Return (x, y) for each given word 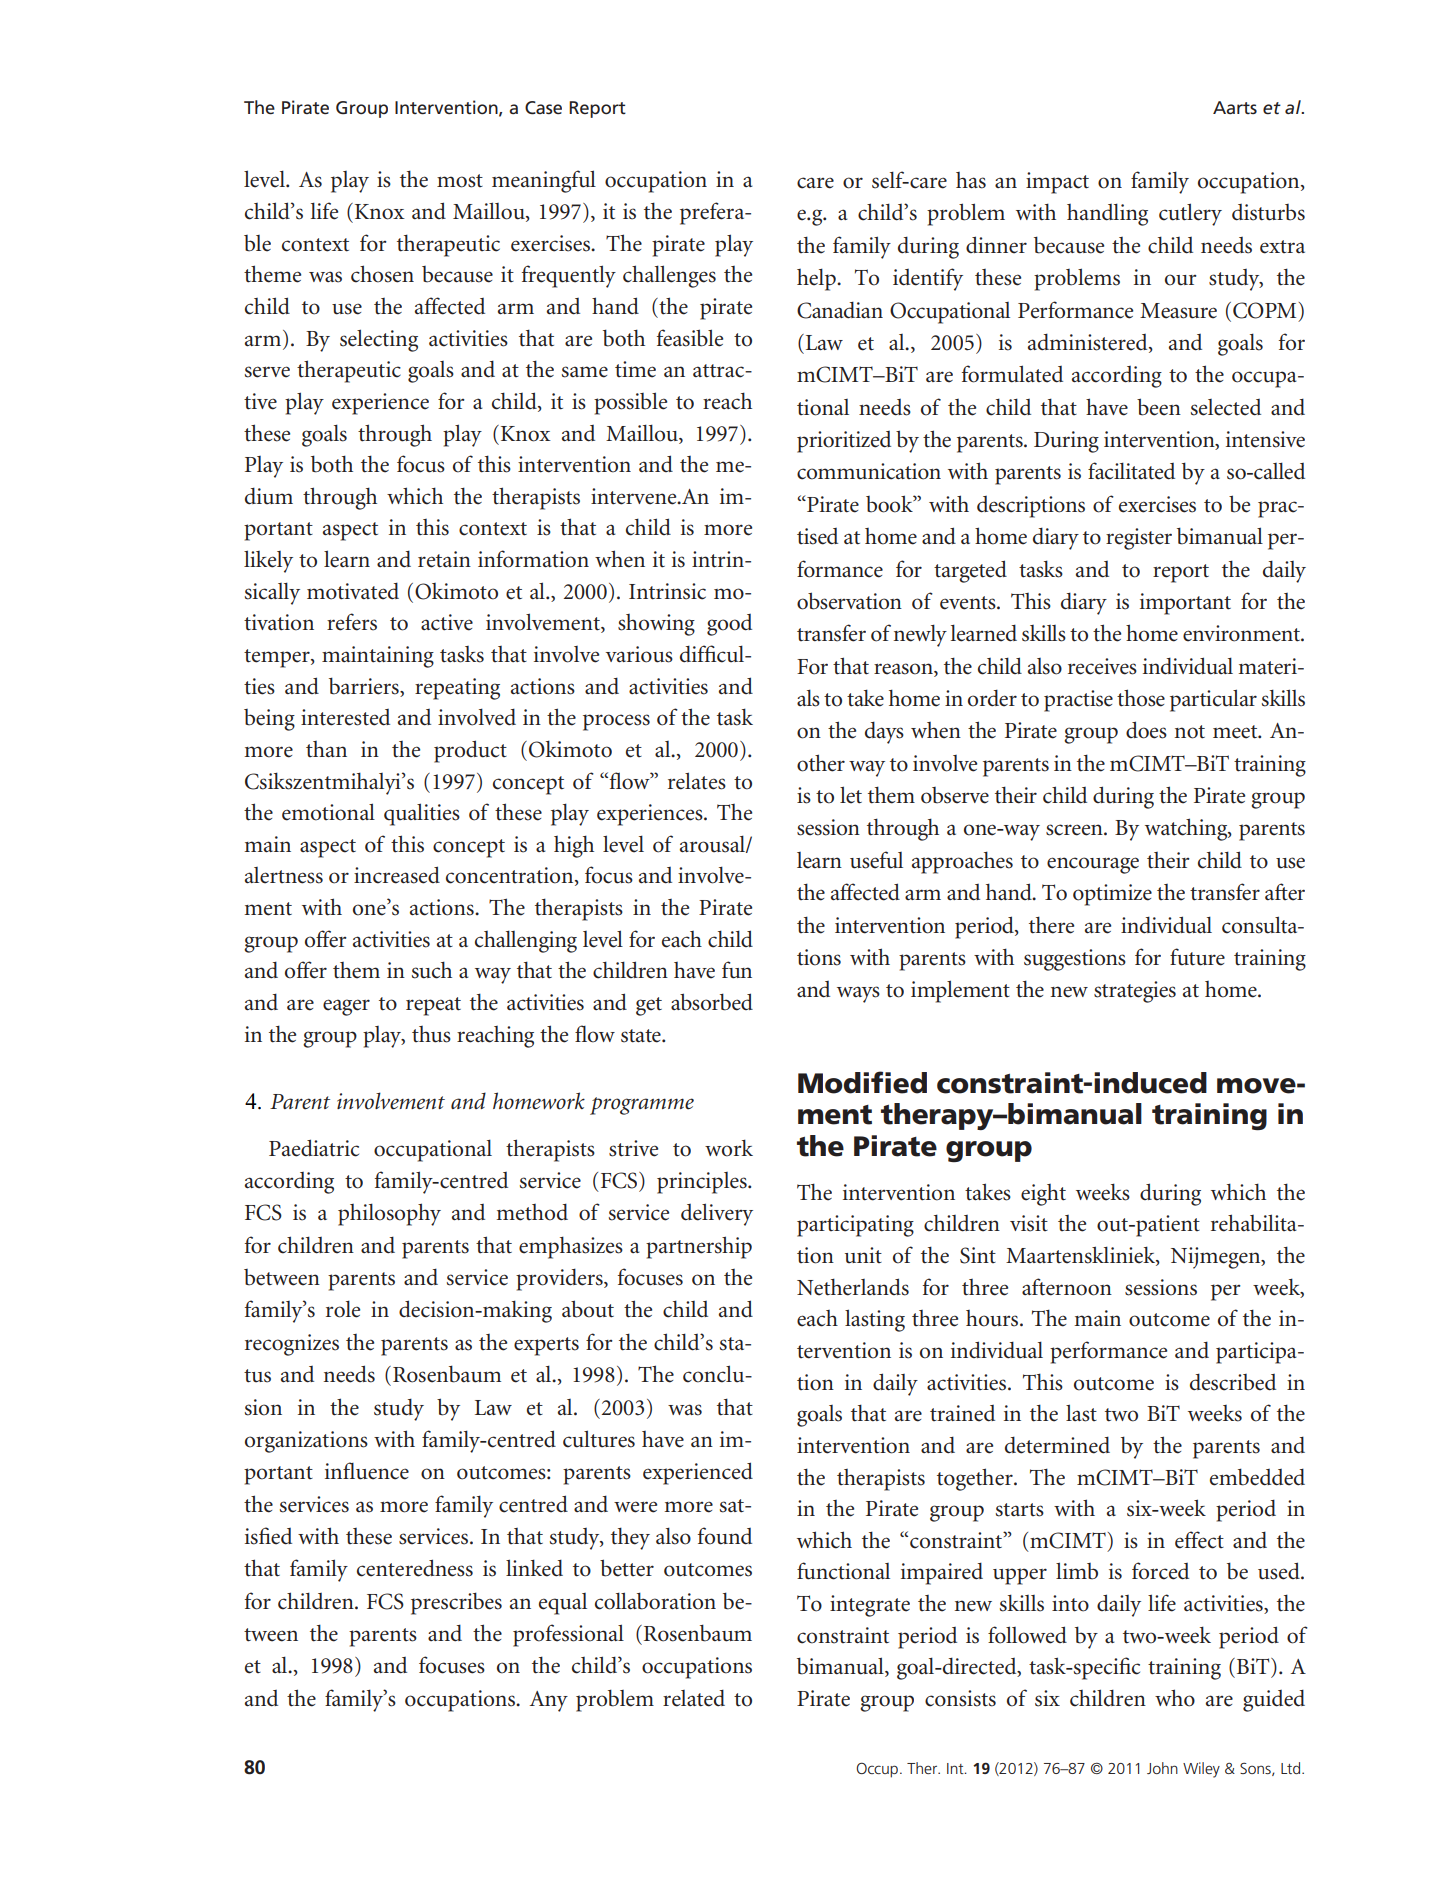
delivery (717, 1214)
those (1141, 698)
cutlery (1190, 214)
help (817, 279)
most (460, 181)
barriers (365, 686)
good (729, 625)
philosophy (389, 1214)
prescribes (456, 1603)
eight (1043, 1195)
